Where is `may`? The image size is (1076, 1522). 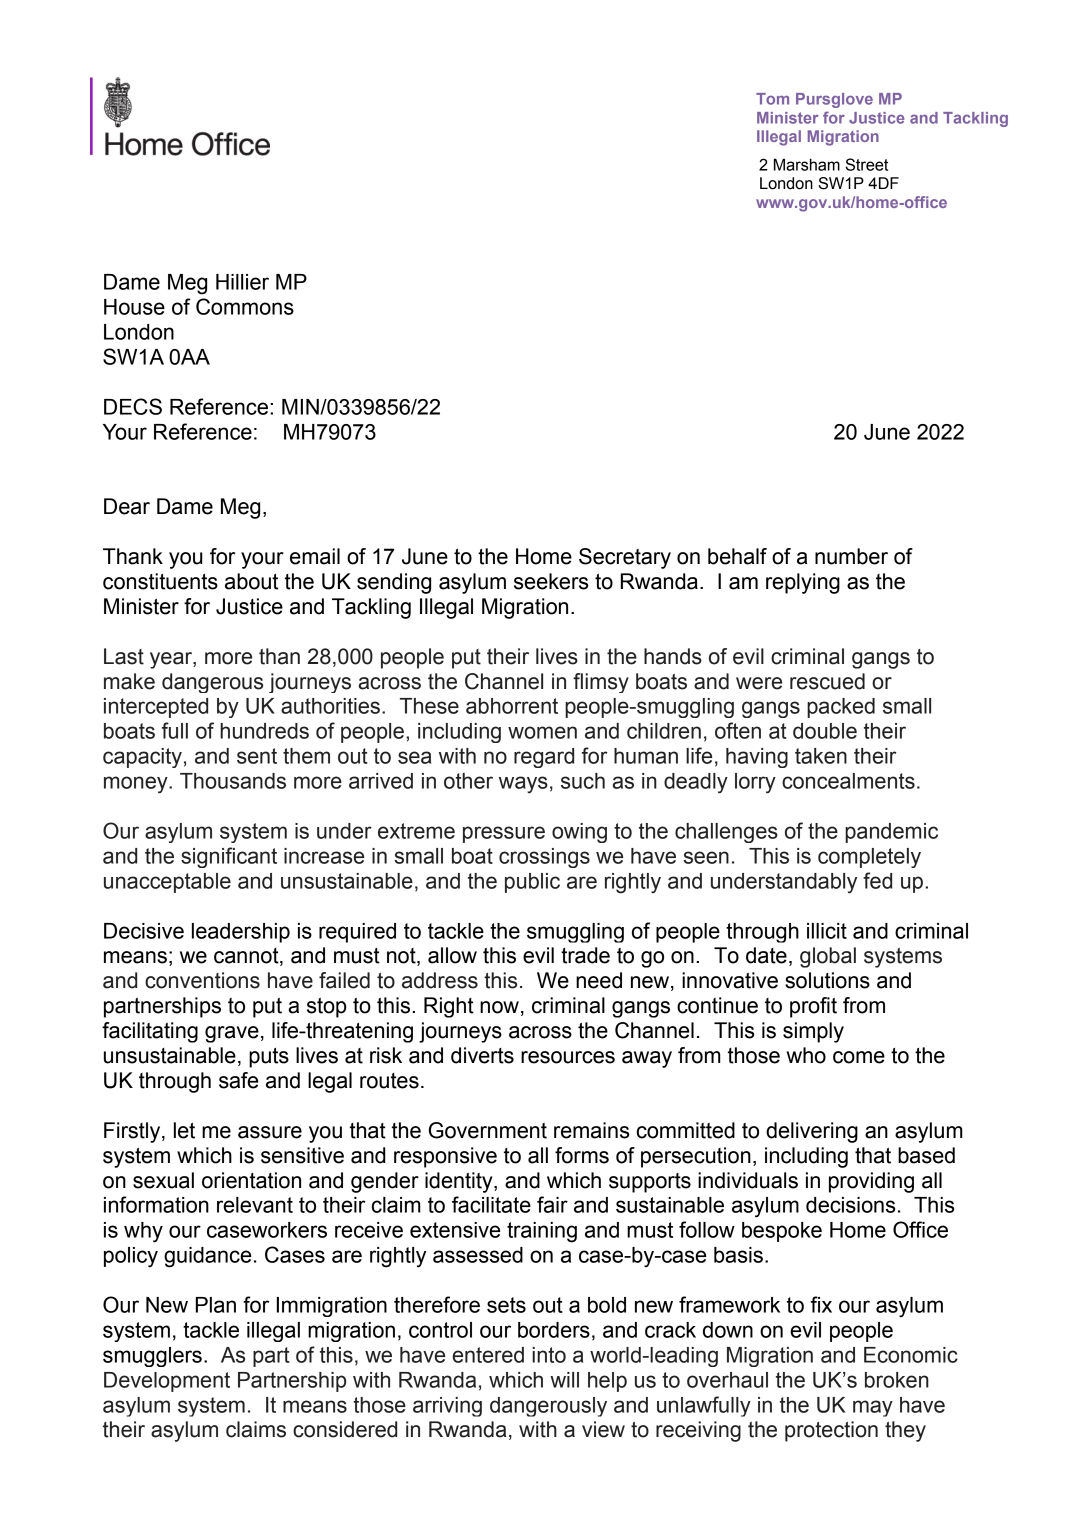 may is located at coordinates (873, 1408).
